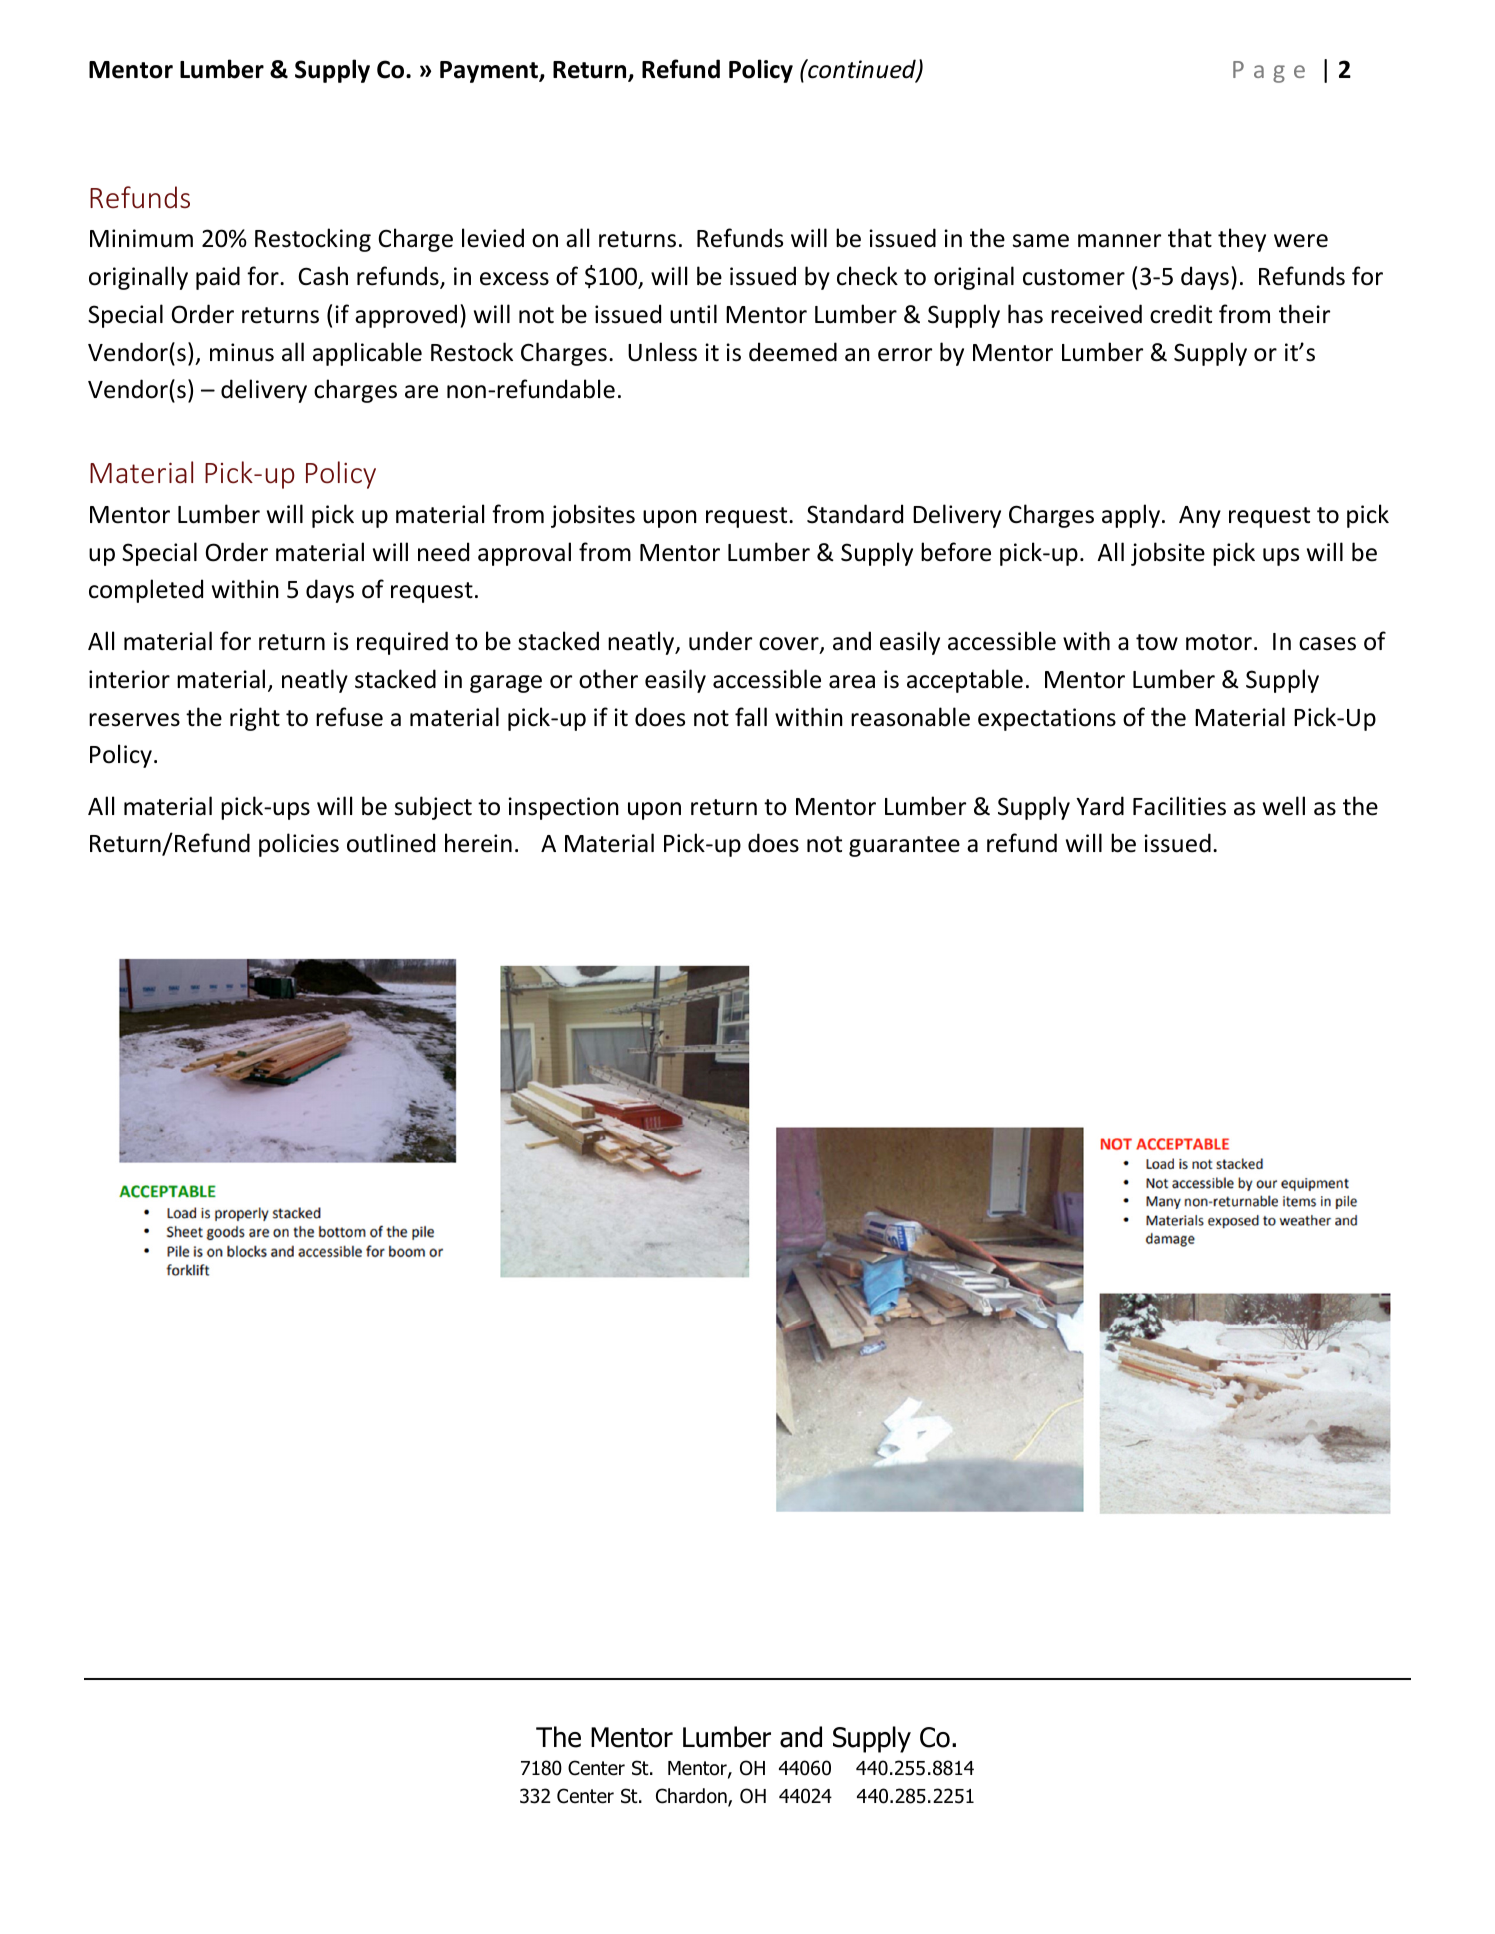  I want to click on Facilities, so click(1179, 806).
